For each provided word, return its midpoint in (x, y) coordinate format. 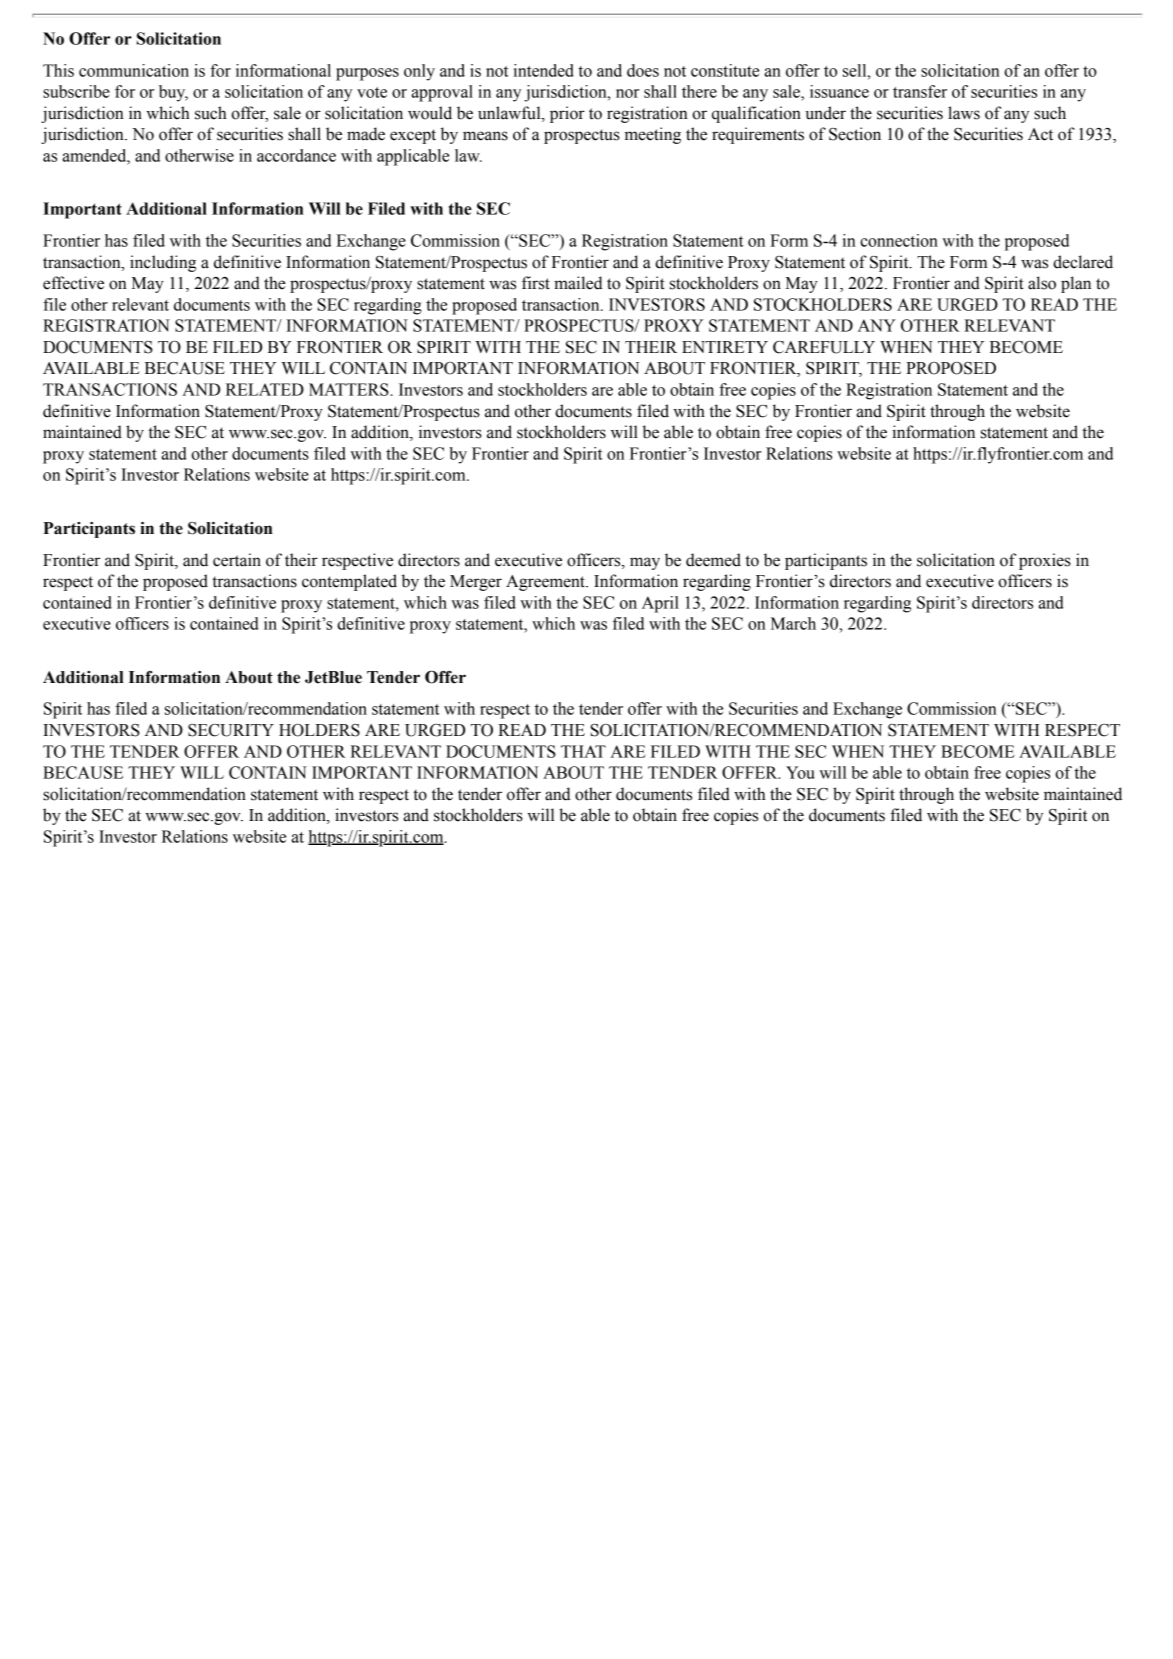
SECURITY (231, 730)
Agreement (546, 583)
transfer (920, 91)
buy (173, 93)
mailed (578, 283)
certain (237, 560)
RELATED (265, 389)
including (163, 263)
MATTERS (350, 389)
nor (627, 93)
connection (899, 240)
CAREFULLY (824, 347)
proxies (1045, 561)
